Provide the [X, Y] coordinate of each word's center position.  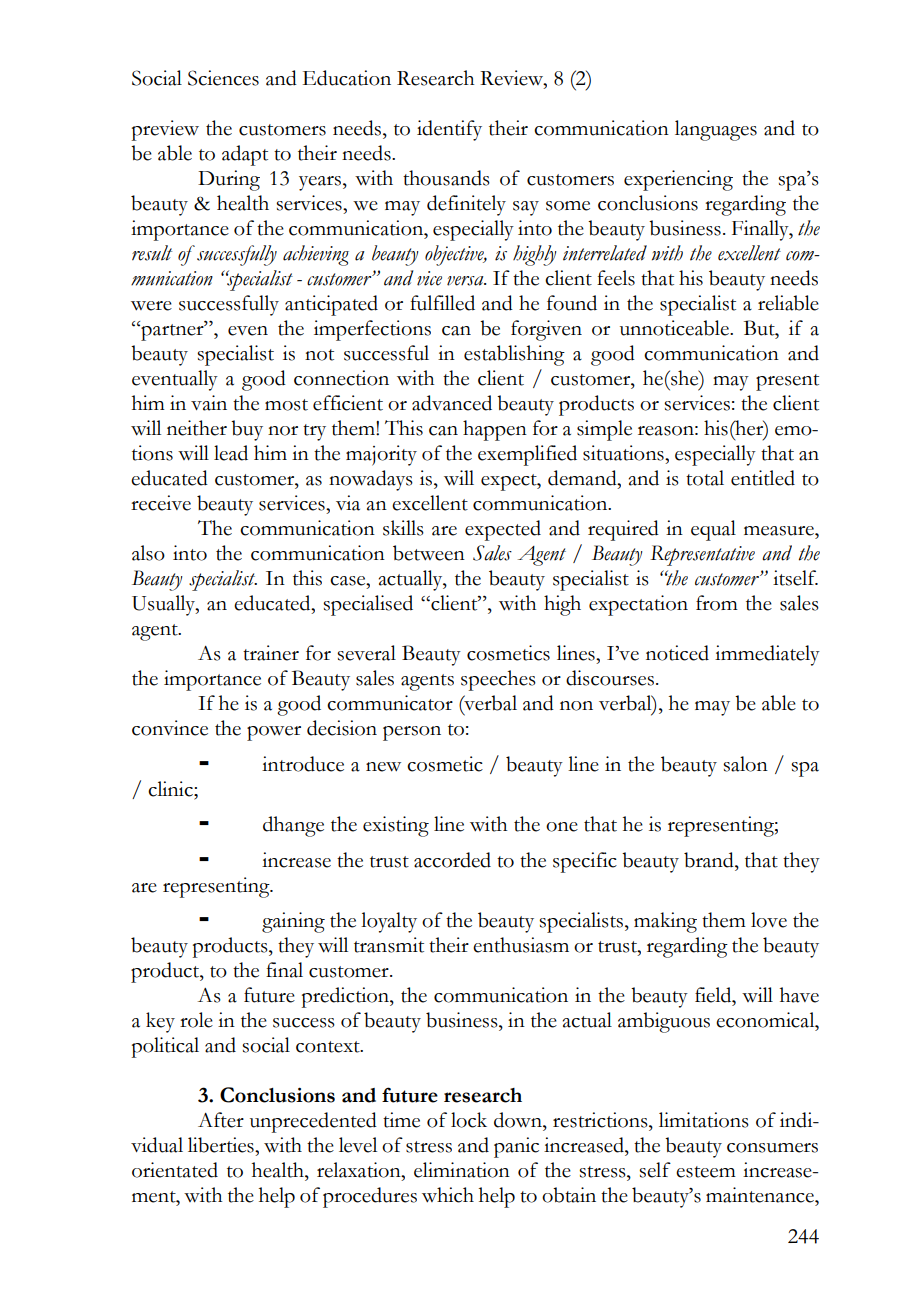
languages [716, 130]
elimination [462, 1170]
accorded [452, 860]
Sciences [223, 78]
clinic [171, 789]
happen [495, 430]
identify [449, 130]
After [221, 1120]
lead [231, 453]
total [705, 478]
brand [710, 860]
